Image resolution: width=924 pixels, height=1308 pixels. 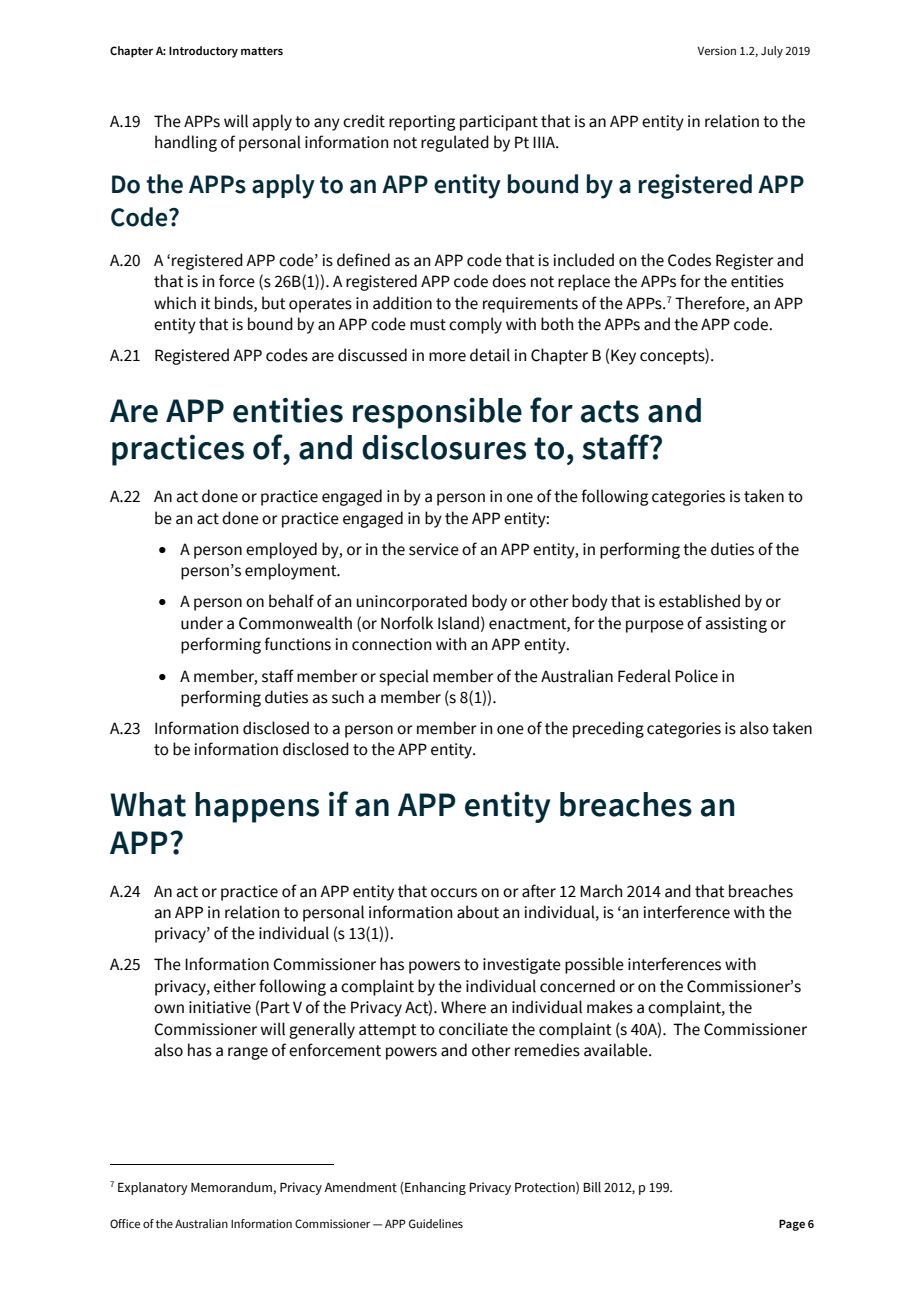 What do you see at coordinates (422, 123) in the page?
I see `reporting` at bounding box center [422, 123].
